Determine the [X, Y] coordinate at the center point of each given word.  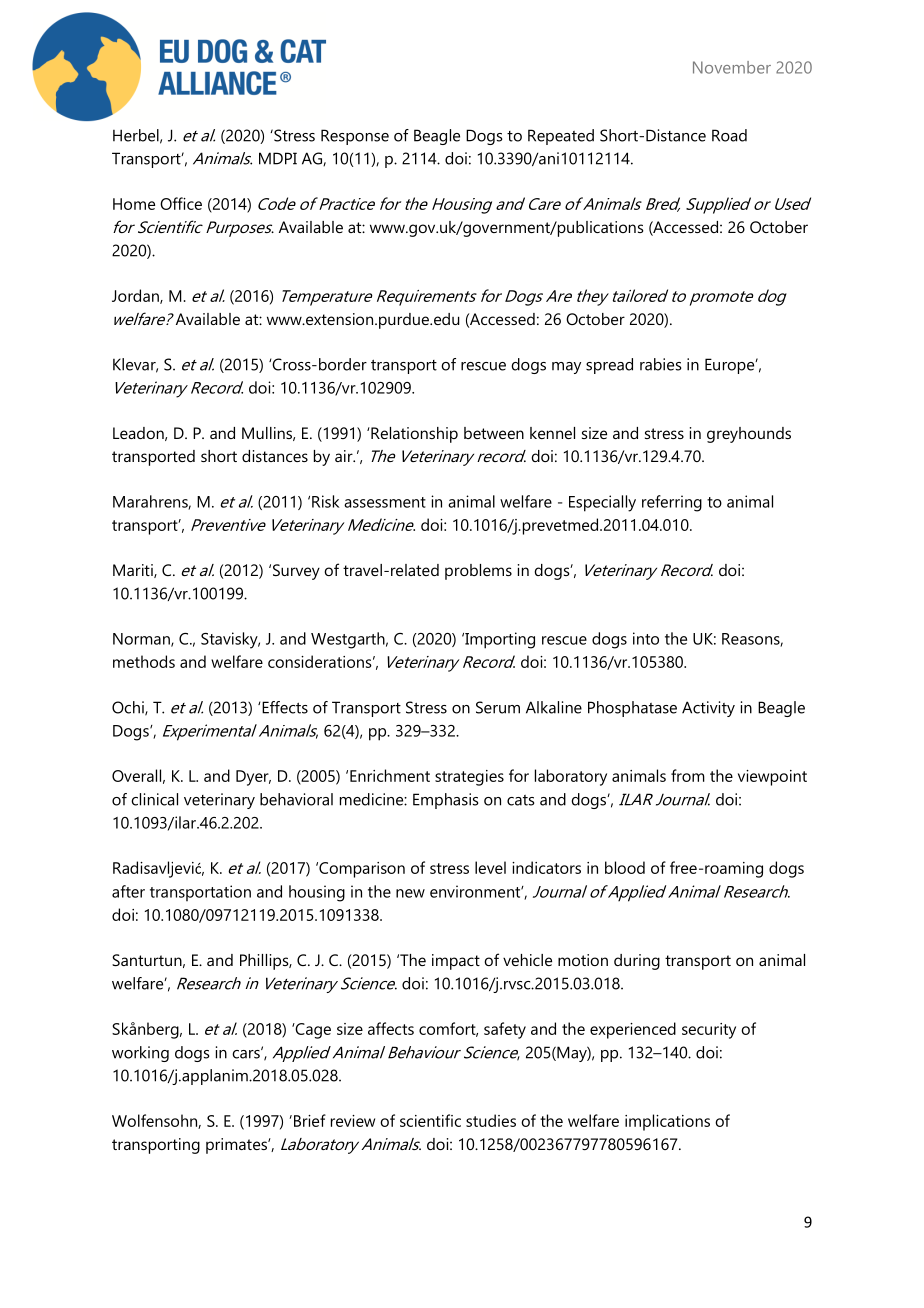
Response [355, 137]
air [345, 456]
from [688, 775]
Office [181, 203]
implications [667, 1122]
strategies [469, 778]
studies [491, 1120]
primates [237, 1146]
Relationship [413, 435]
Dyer [253, 778]
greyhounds [749, 435]
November [732, 67]
